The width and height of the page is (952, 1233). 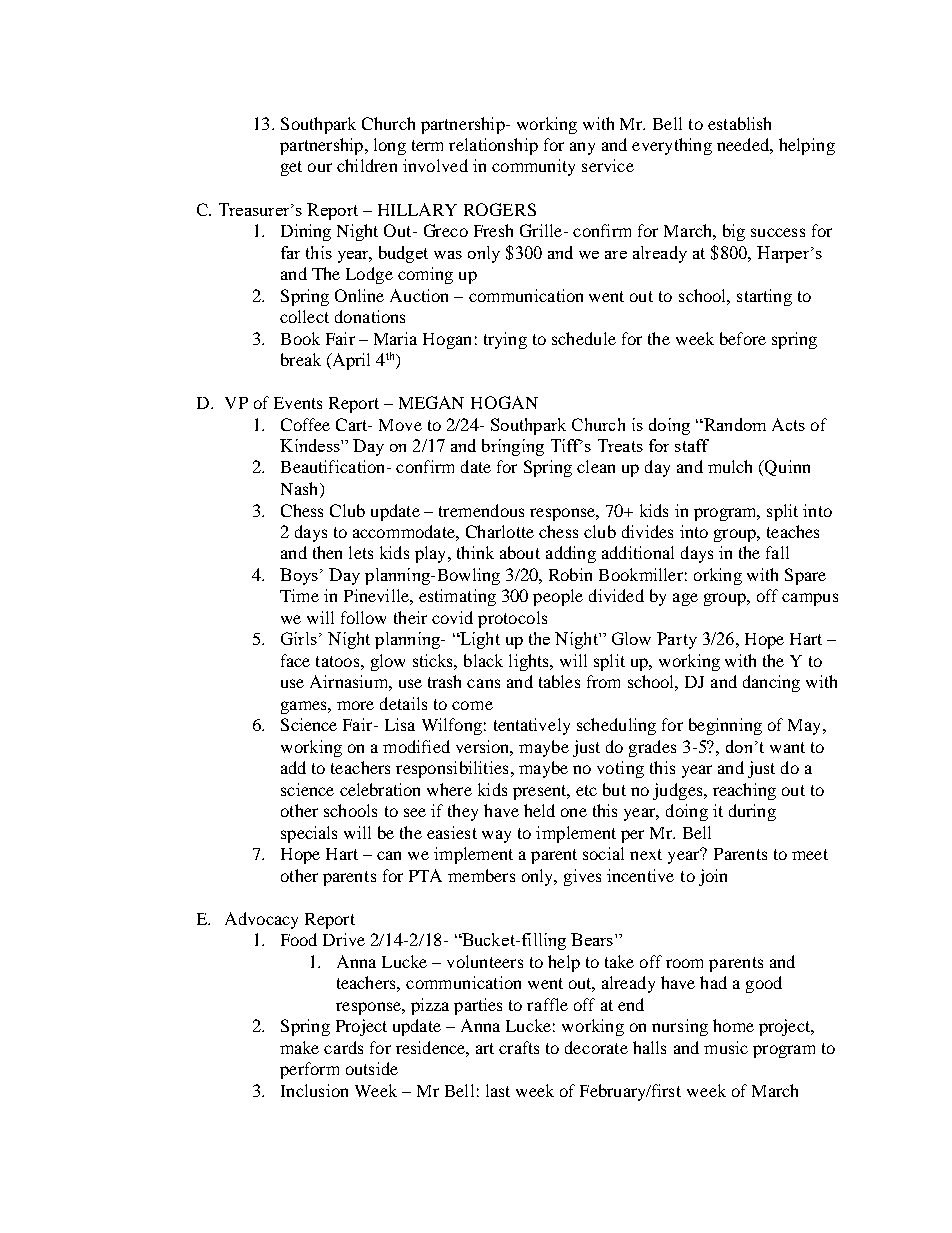 What do you see at coordinates (744, 791) in the page?
I see `reaching` at bounding box center [744, 791].
